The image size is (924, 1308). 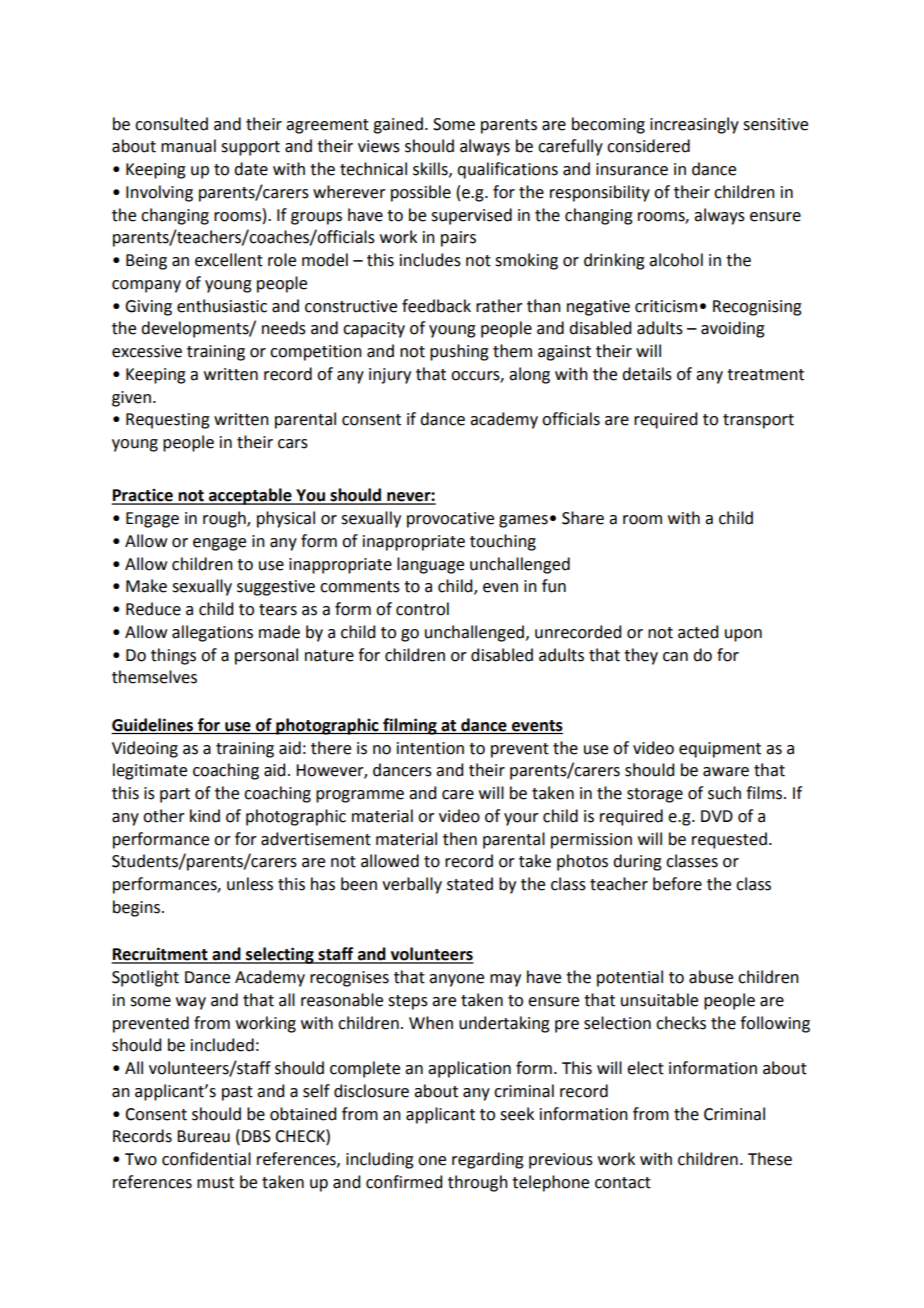 I want to click on allegations, so click(x=212, y=633).
